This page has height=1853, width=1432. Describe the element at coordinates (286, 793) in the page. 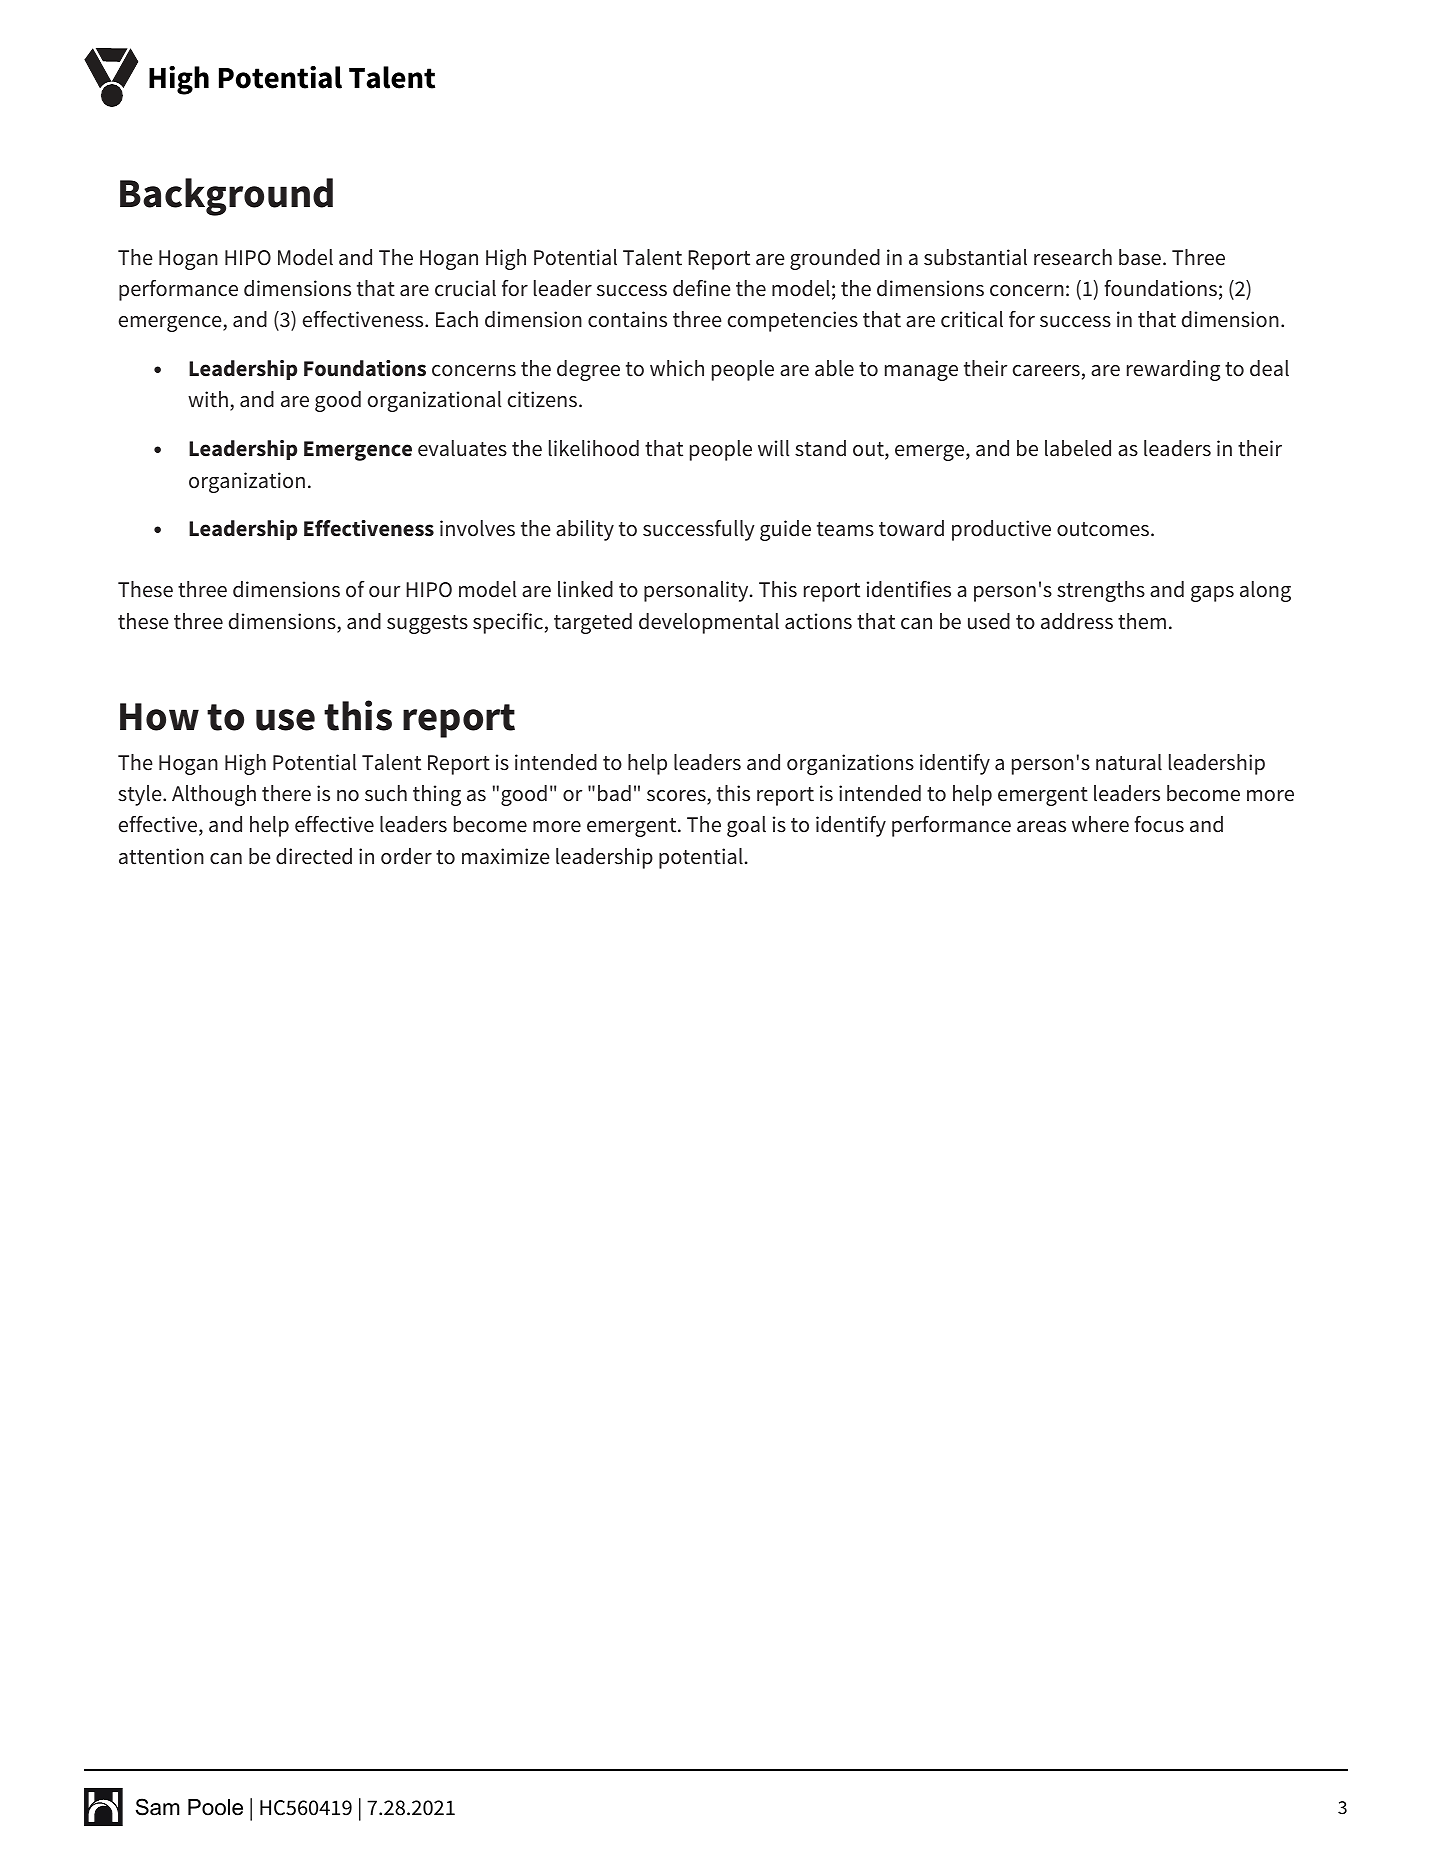

I see `there` at that location.
